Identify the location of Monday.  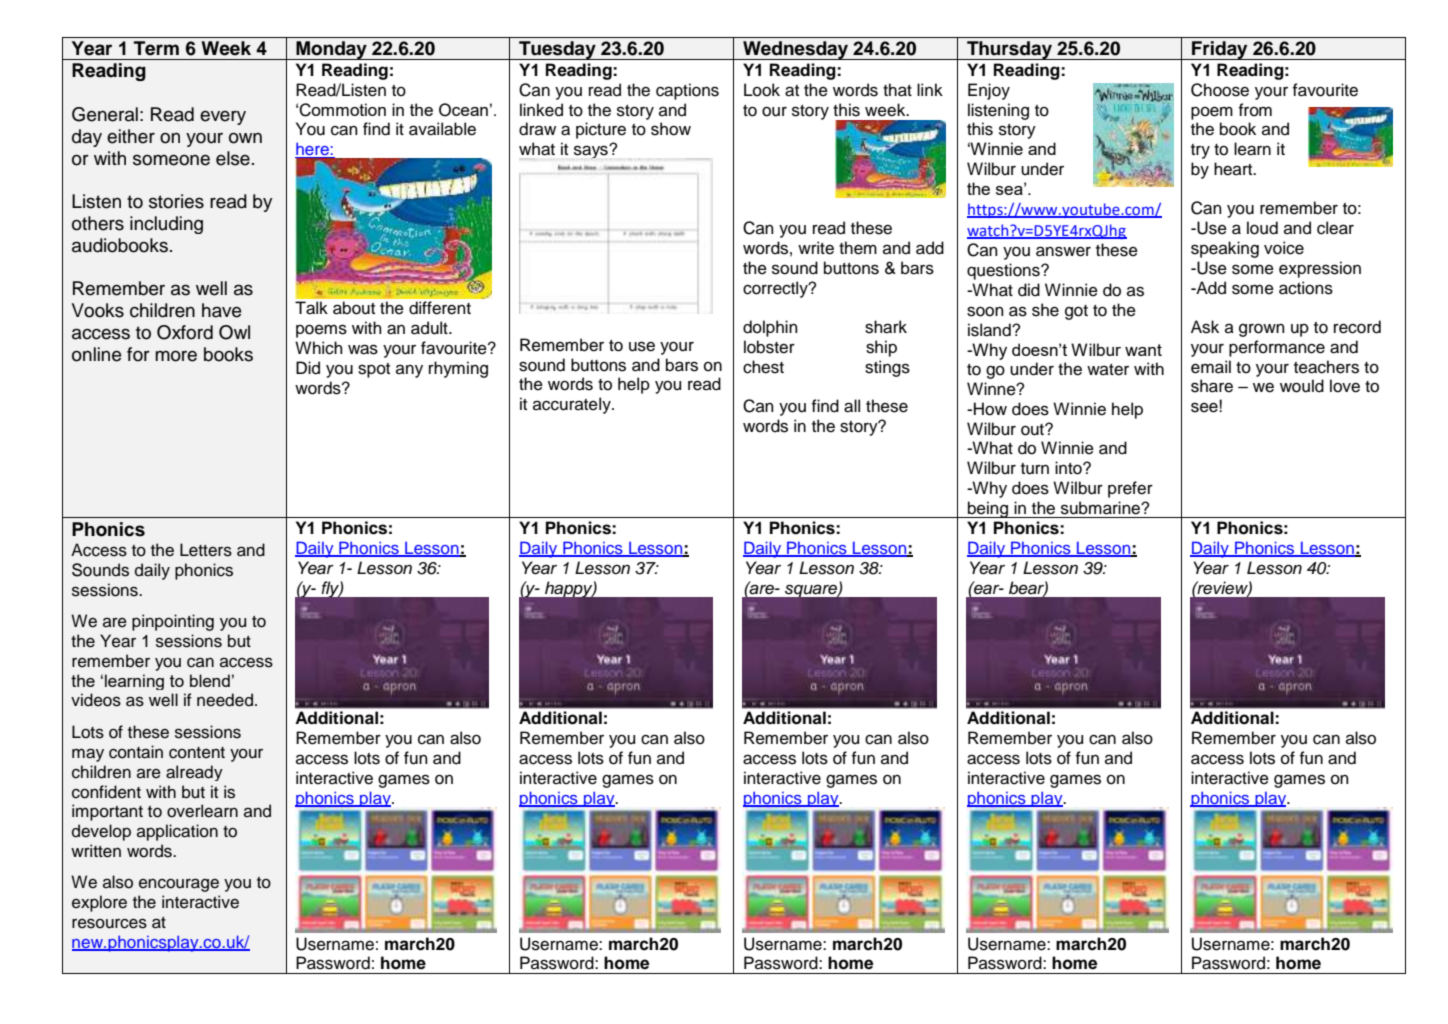
(331, 50).
